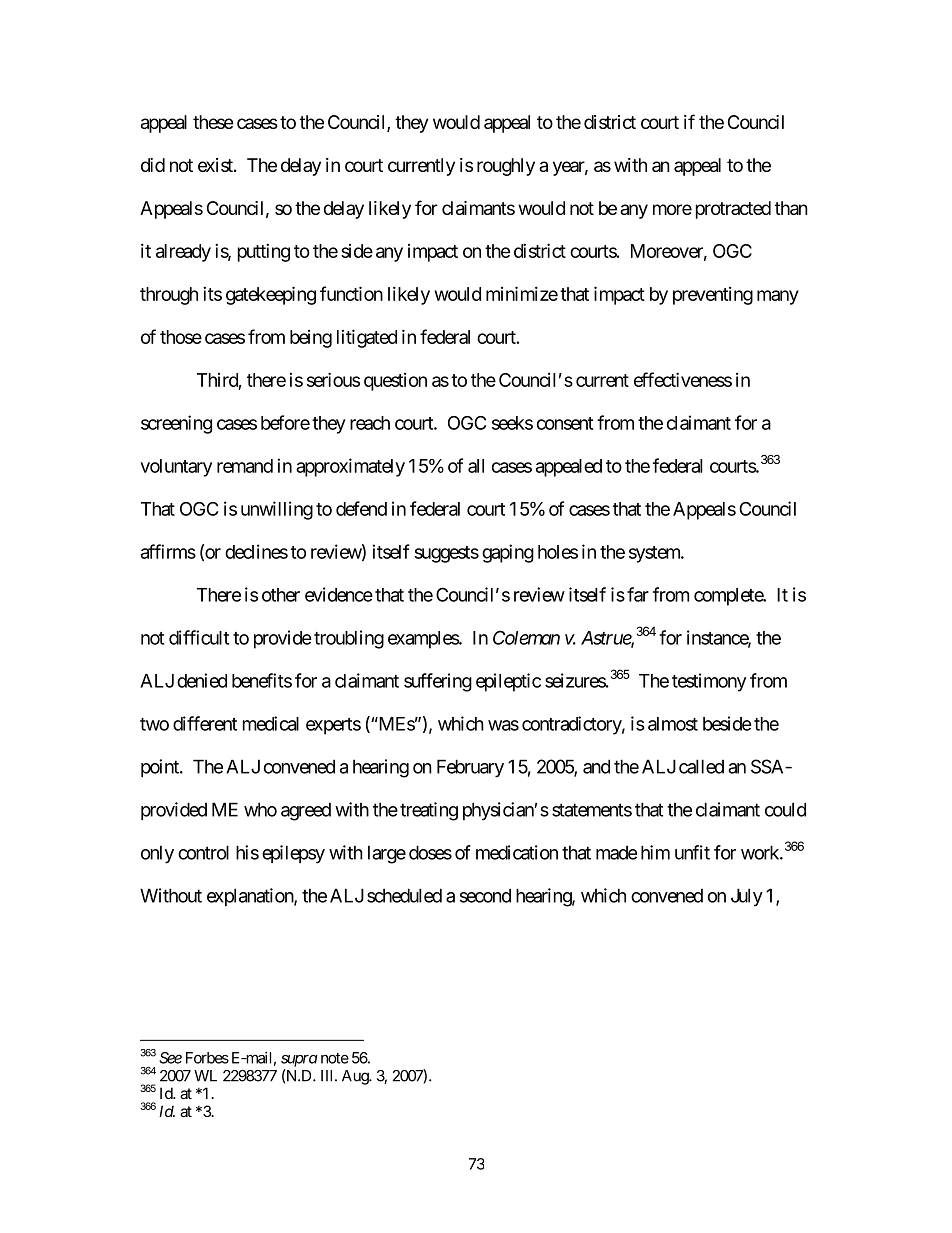  What do you see at coordinates (506, 167) in the page?
I see `roughly` at bounding box center [506, 167].
